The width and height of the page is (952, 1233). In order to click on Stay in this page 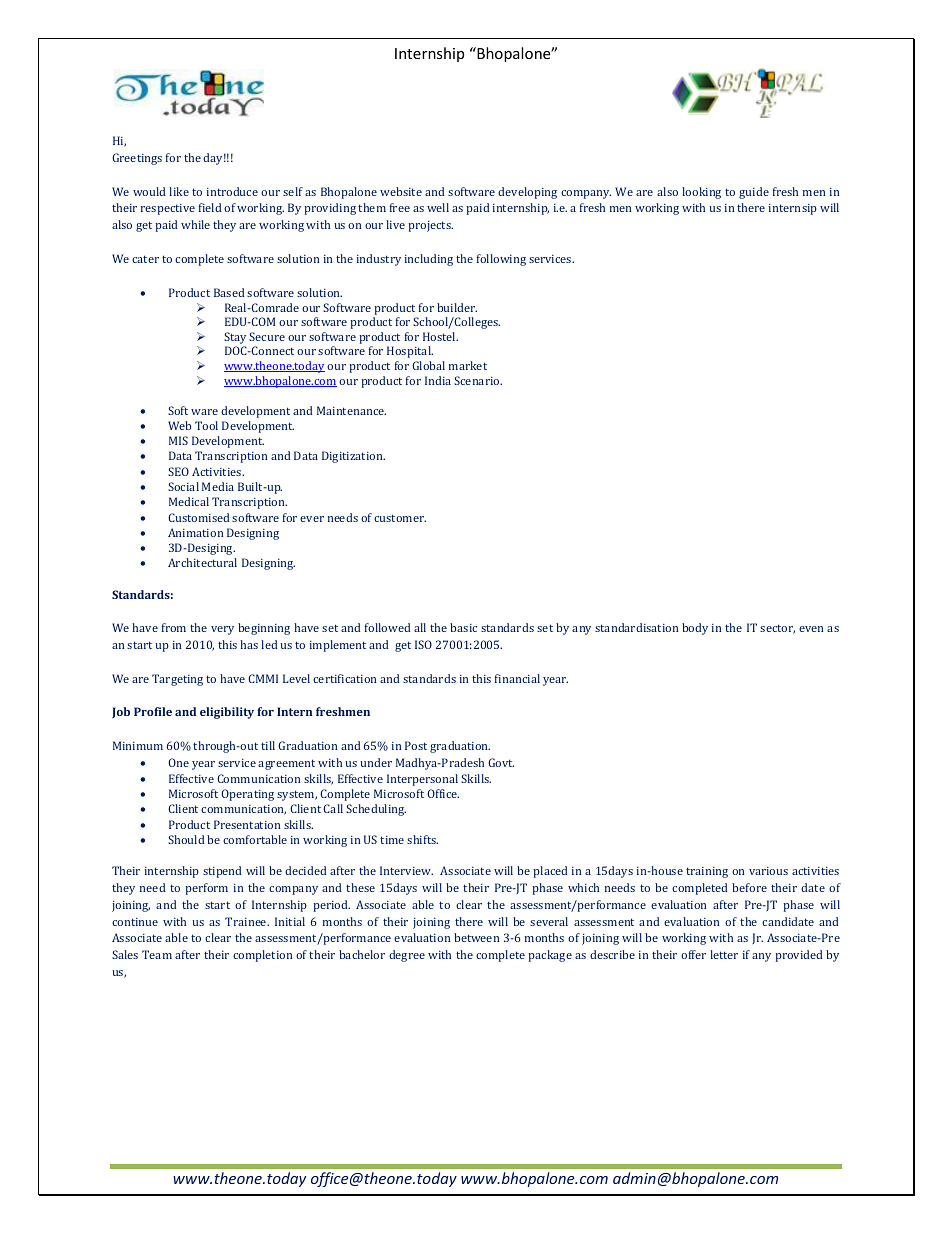, I will do `click(235, 338)`.
